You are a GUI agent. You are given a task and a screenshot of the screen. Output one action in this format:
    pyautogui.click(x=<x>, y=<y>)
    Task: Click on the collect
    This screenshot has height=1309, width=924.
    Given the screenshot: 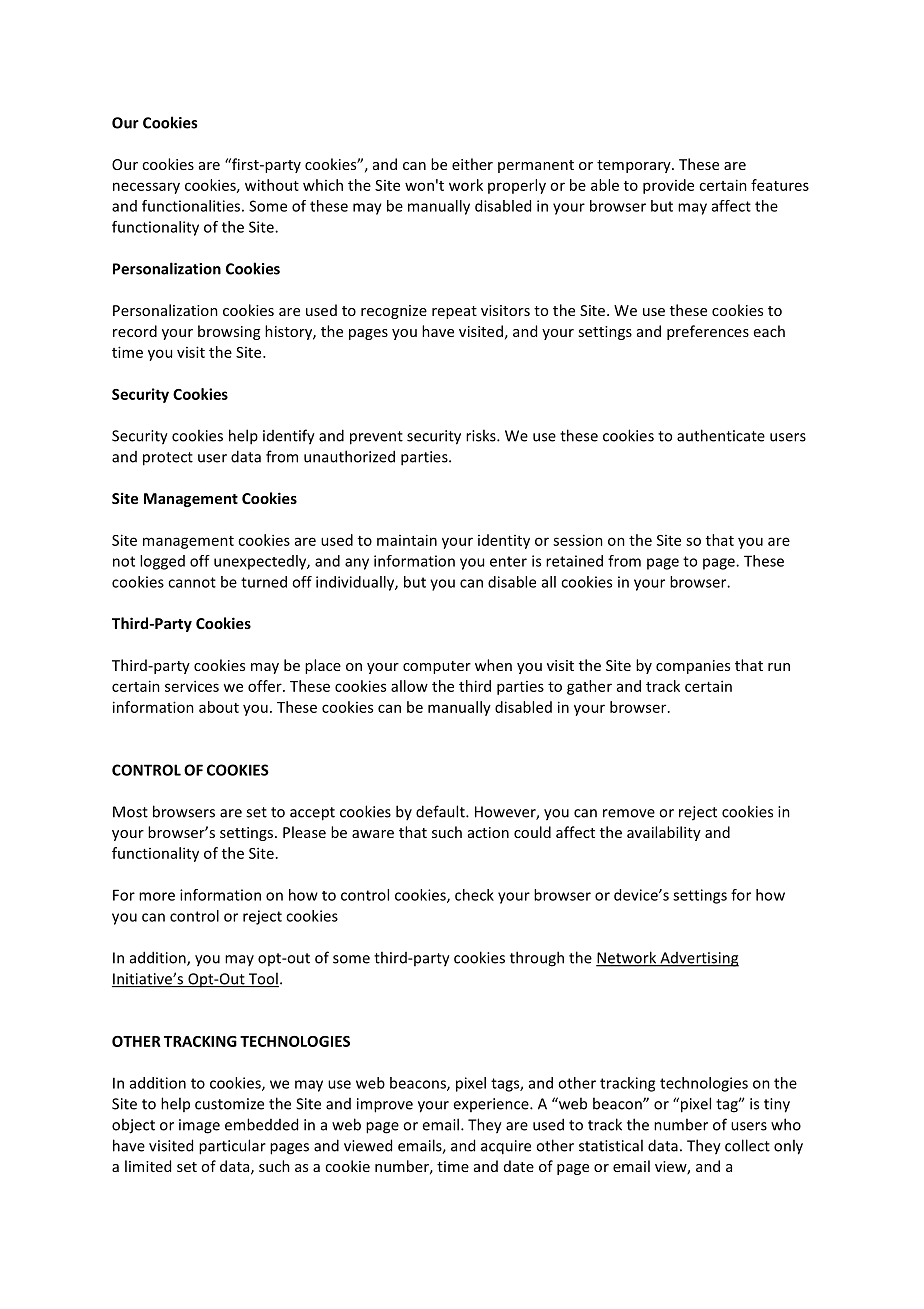 What is the action you would take?
    pyautogui.click(x=747, y=1145)
